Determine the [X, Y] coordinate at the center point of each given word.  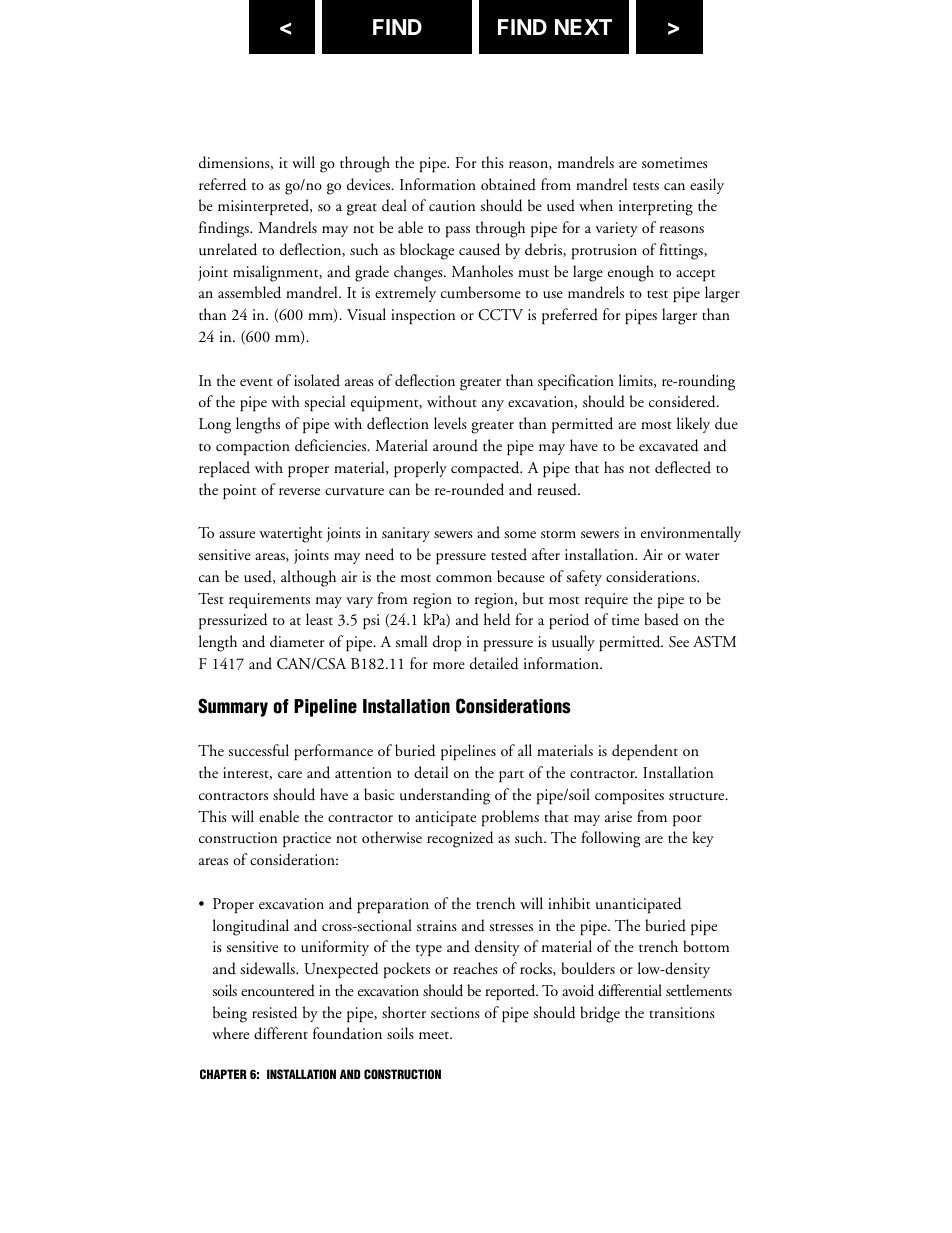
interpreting [656, 208]
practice [307, 840]
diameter [297, 641]
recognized [460, 839]
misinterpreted [265, 207]
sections [455, 1012]
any [493, 405]
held [497, 619]
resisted [274, 1012]
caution [452, 205]
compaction [253, 447]
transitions [682, 1012]
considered [683, 401]
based [661, 619]
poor [687, 821]
